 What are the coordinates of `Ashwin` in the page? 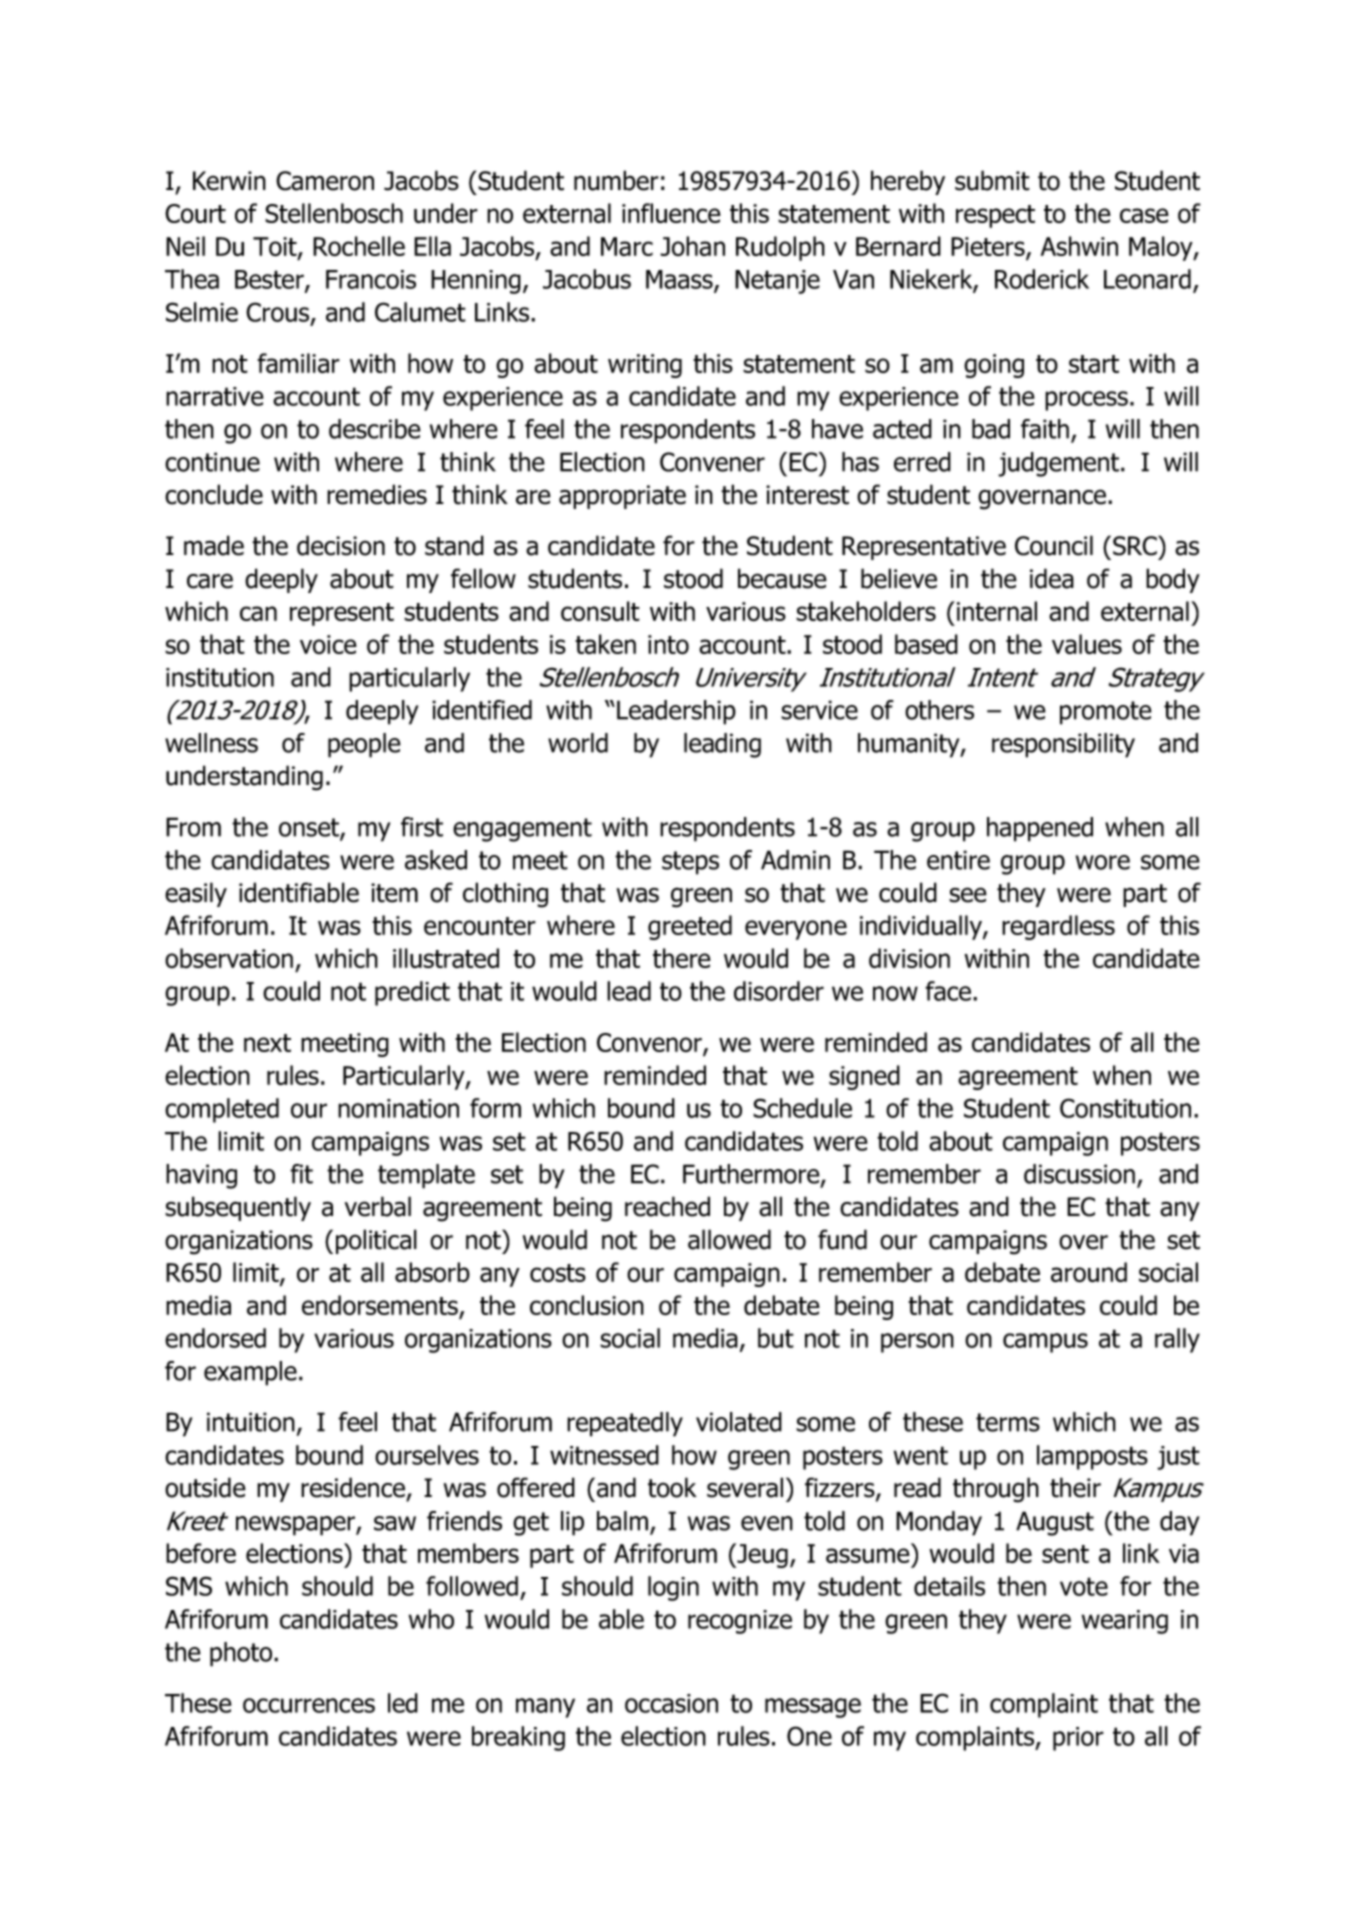 It's located at (1079, 246).
